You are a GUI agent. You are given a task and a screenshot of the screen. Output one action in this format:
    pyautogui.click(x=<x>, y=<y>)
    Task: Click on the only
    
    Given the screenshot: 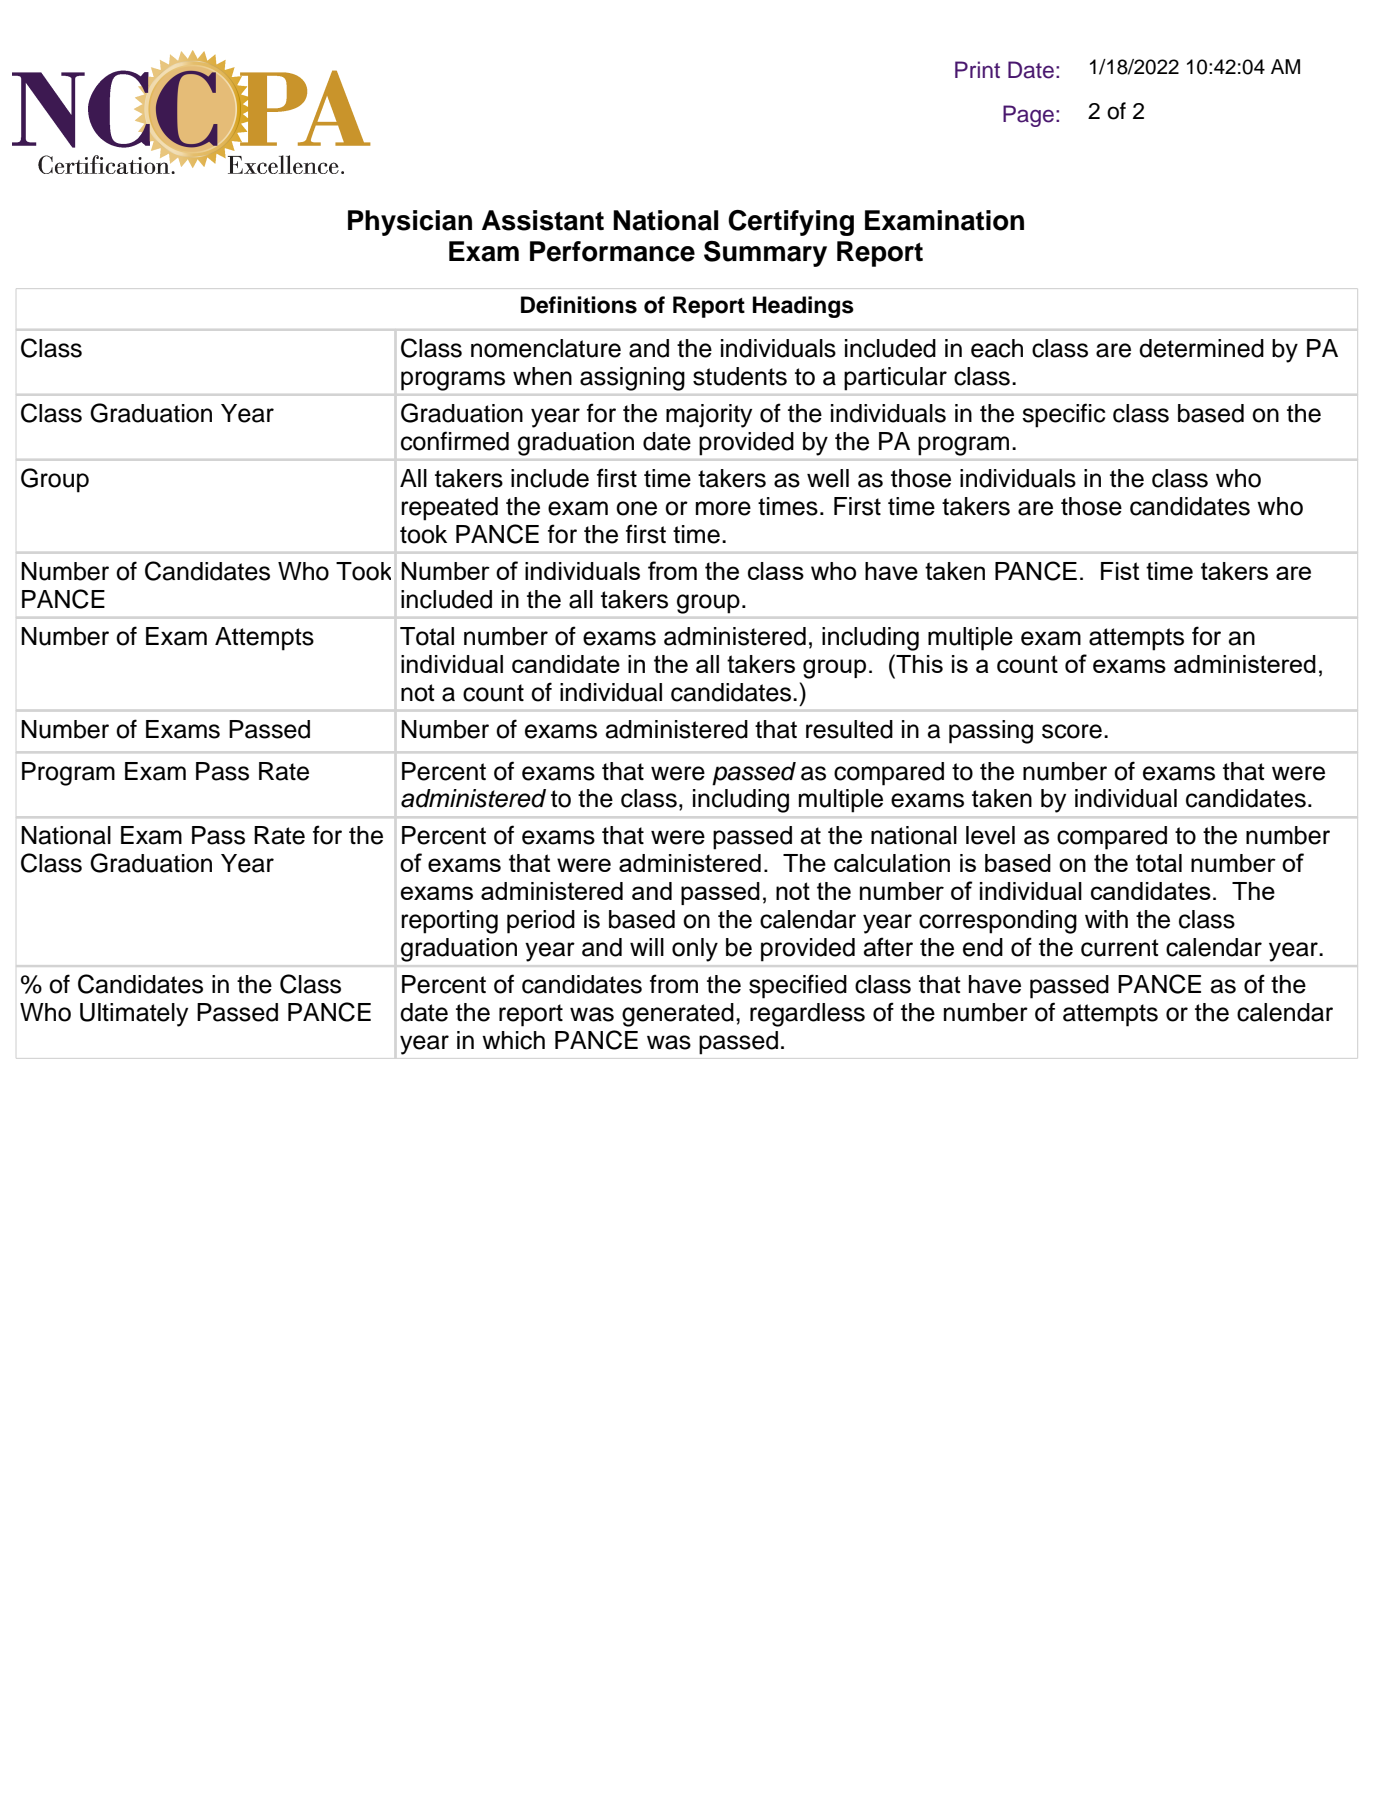 What is the action you would take?
    pyautogui.click(x=695, y=950)
